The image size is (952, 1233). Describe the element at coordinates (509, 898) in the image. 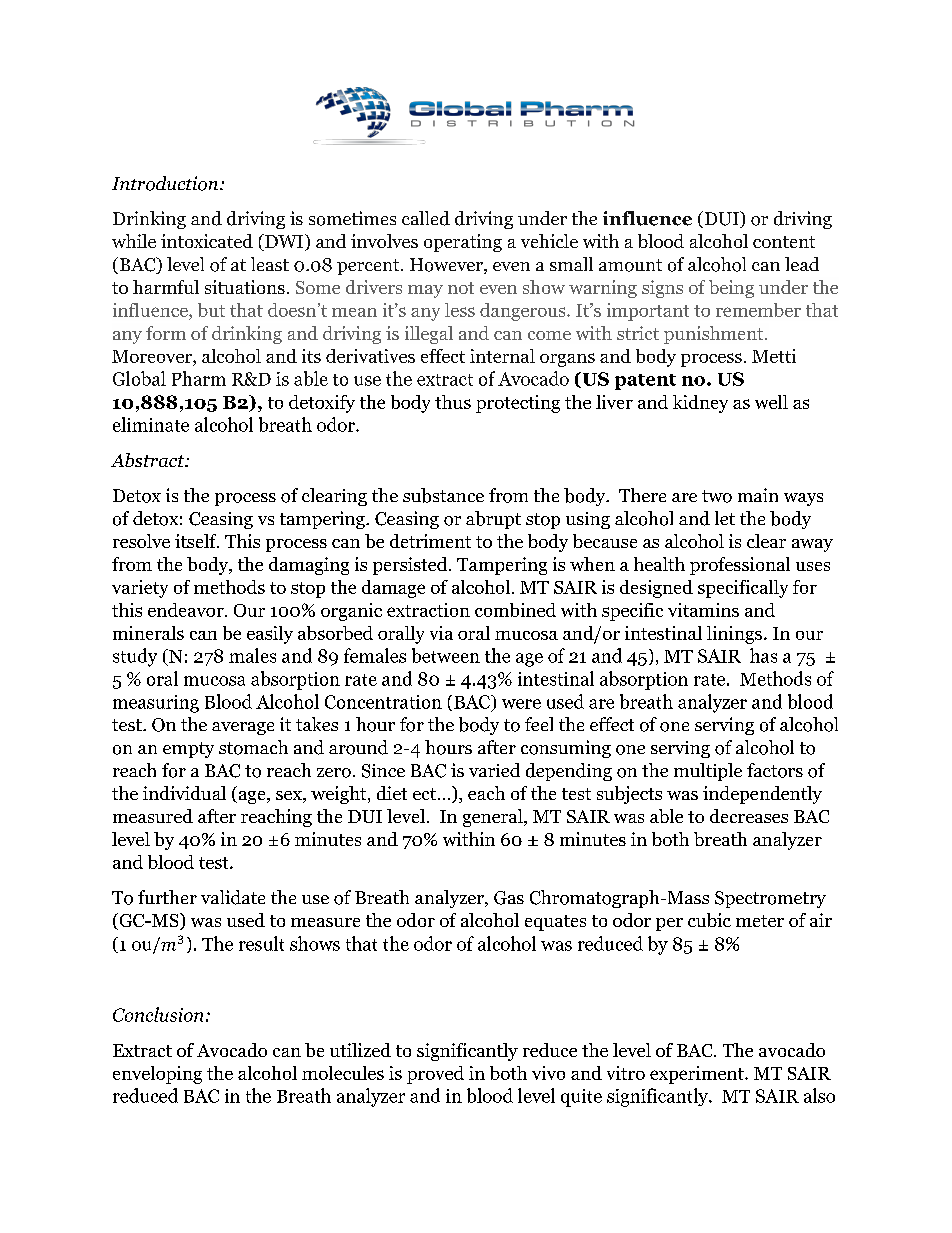

I see `Gas` at that location.
